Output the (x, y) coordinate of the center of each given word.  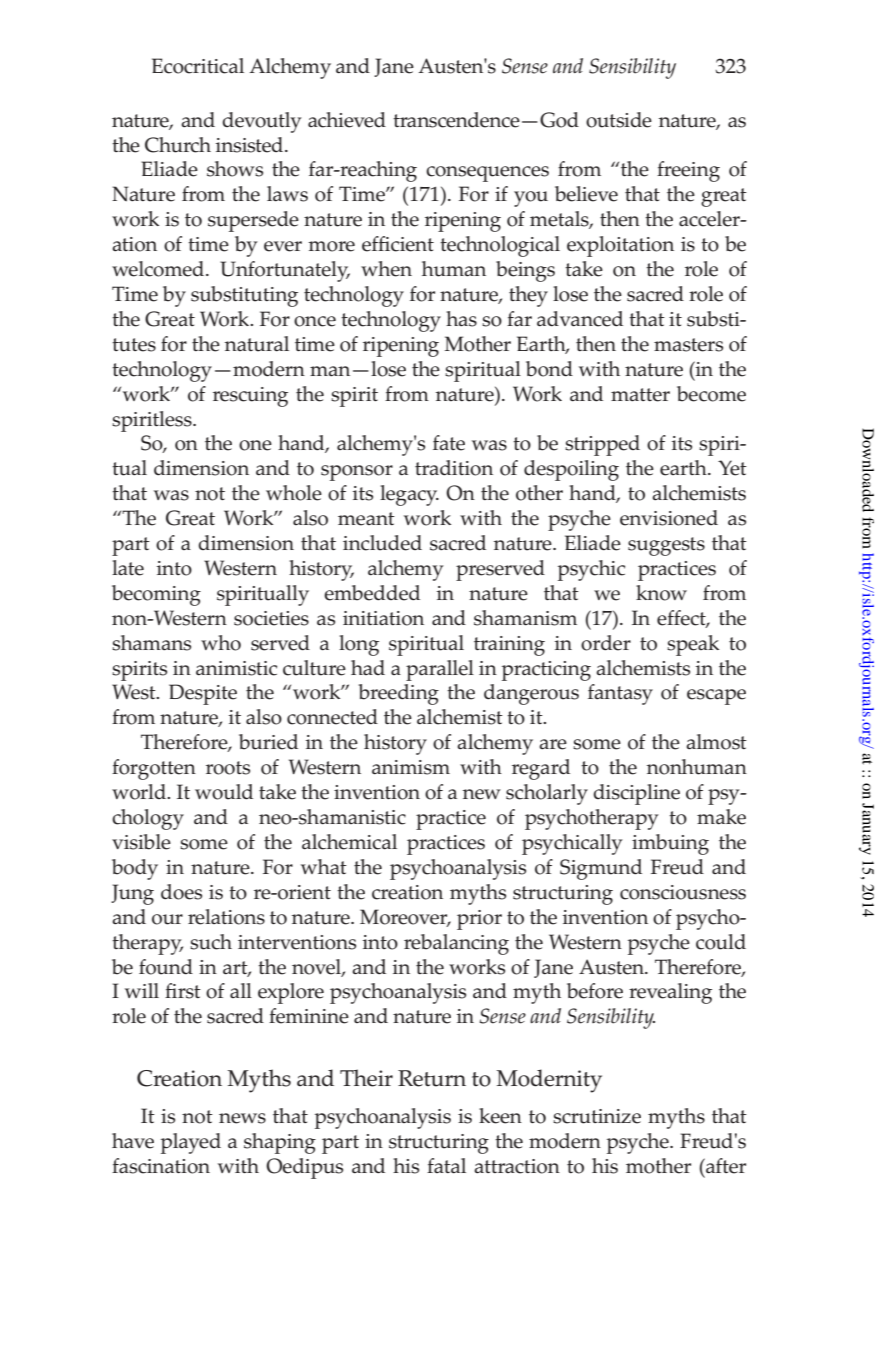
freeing (688, 171)
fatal (446, 1166)
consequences (487, 174)
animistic (236, 668)
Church (178, 145)
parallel (440, 670)
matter (640, 395)
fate (449, 443)
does (181, 892)
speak (693, 645)
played (191, 1143)
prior (479, 920)
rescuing (250, 397)
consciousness (683, 892)
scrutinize (597, 1116)
